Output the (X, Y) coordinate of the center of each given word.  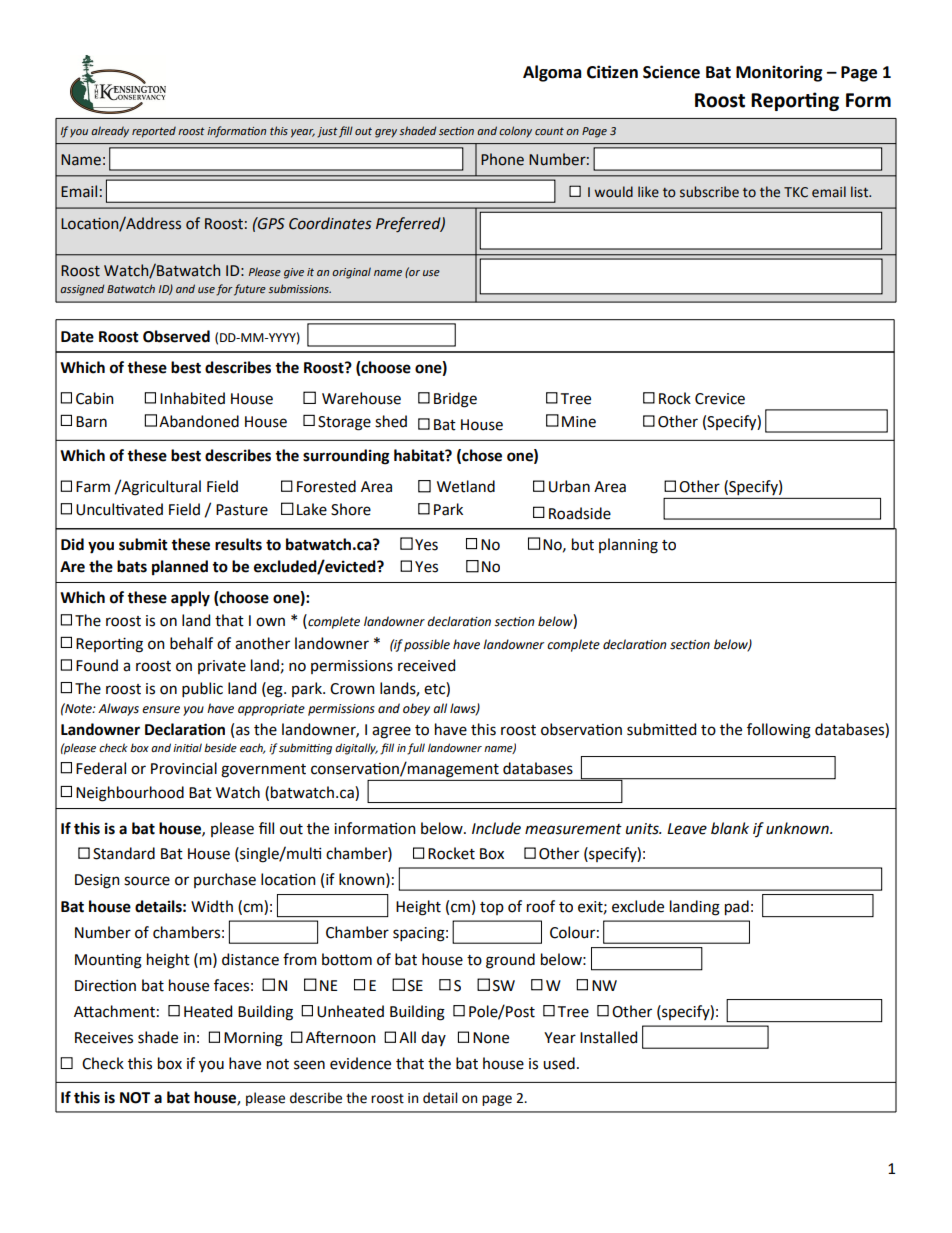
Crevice (720, 399)
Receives (104, 1038)
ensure (161, 710)
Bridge (455, 400)
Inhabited (192, 398)
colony (515, 131)
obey (416, 709)
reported (154, 132)
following (779, 731)
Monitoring (779, 73)
